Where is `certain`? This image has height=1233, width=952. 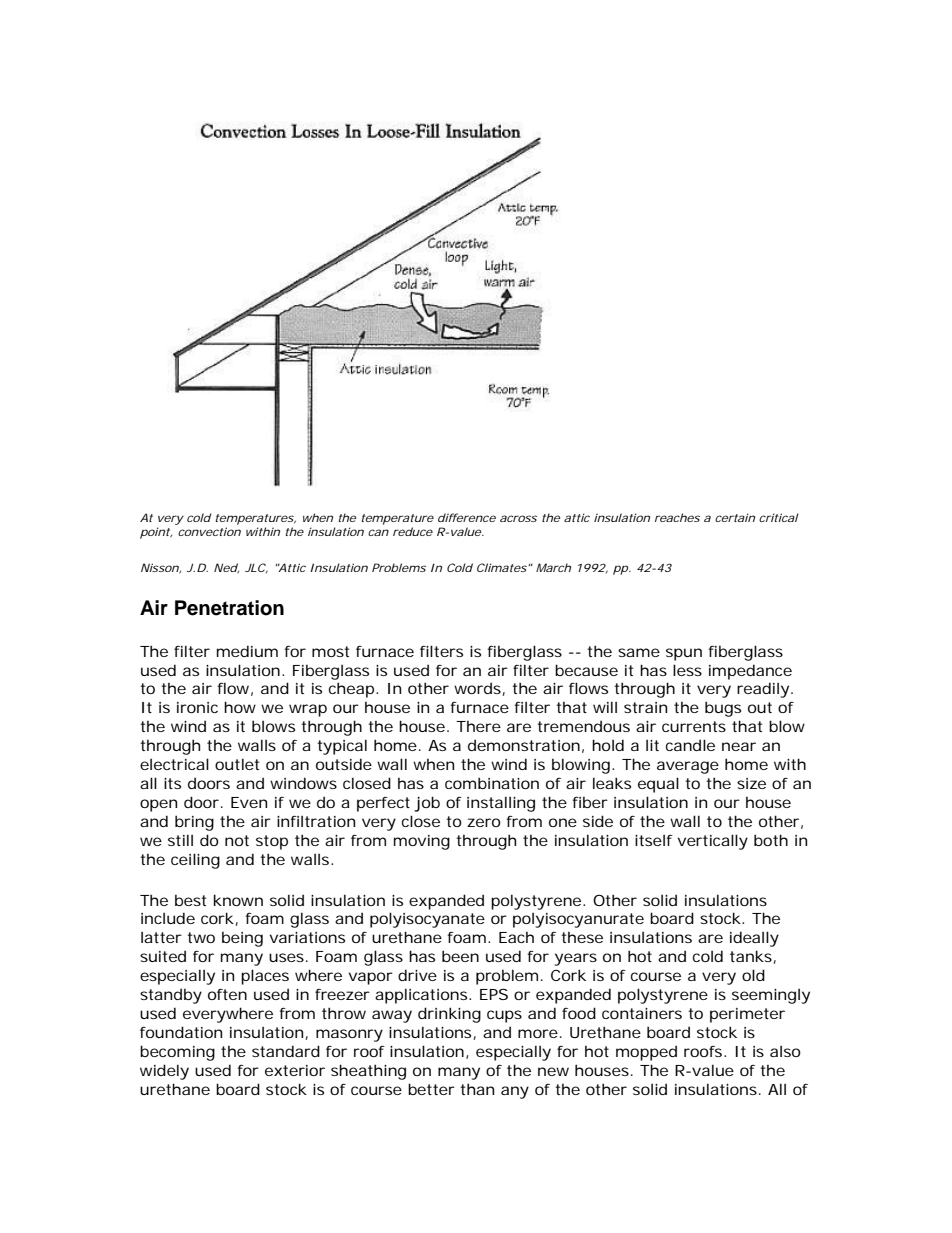 certain is located at coordinates (735, 517).
